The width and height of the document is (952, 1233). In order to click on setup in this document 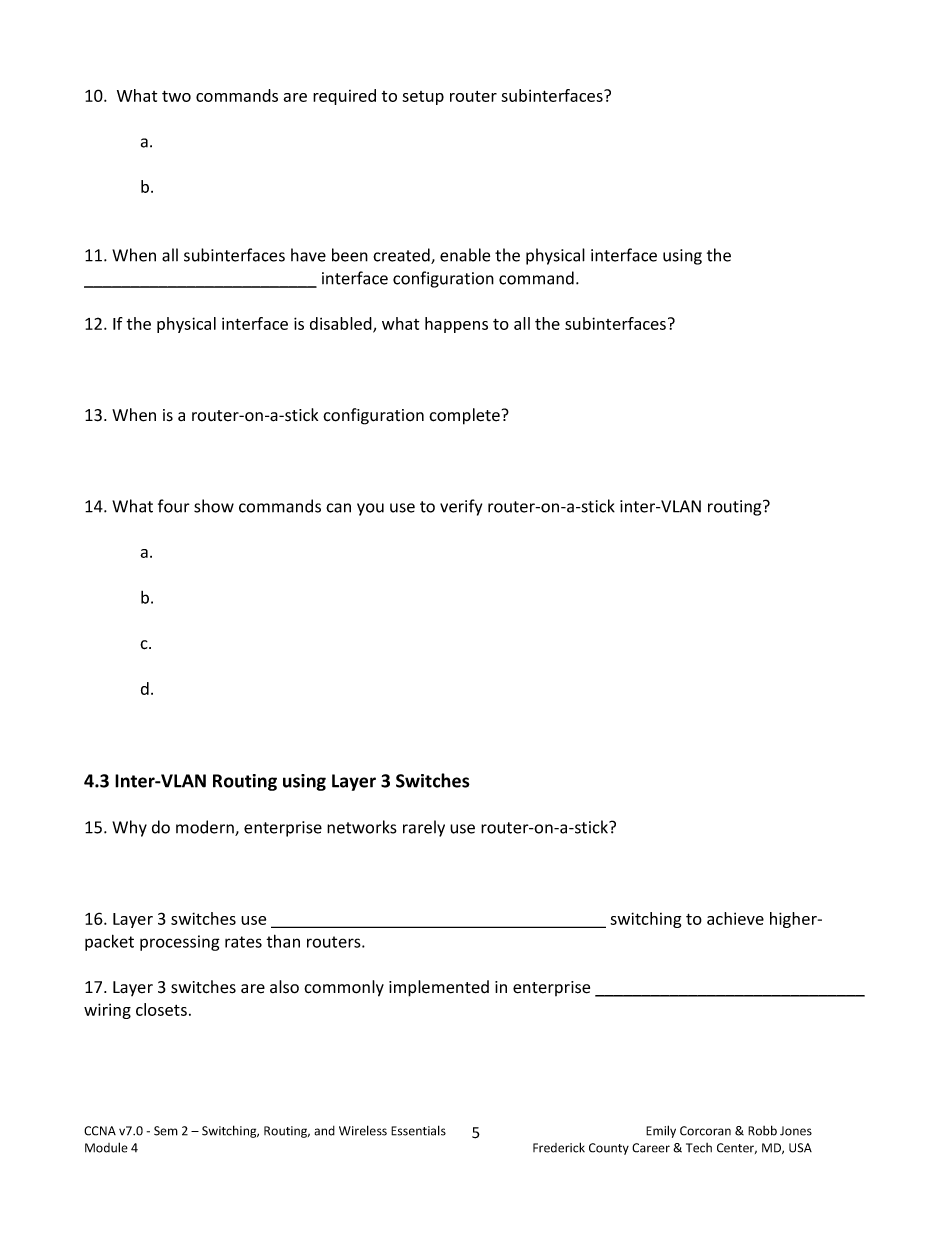, I will do `click(423, 98)`.
